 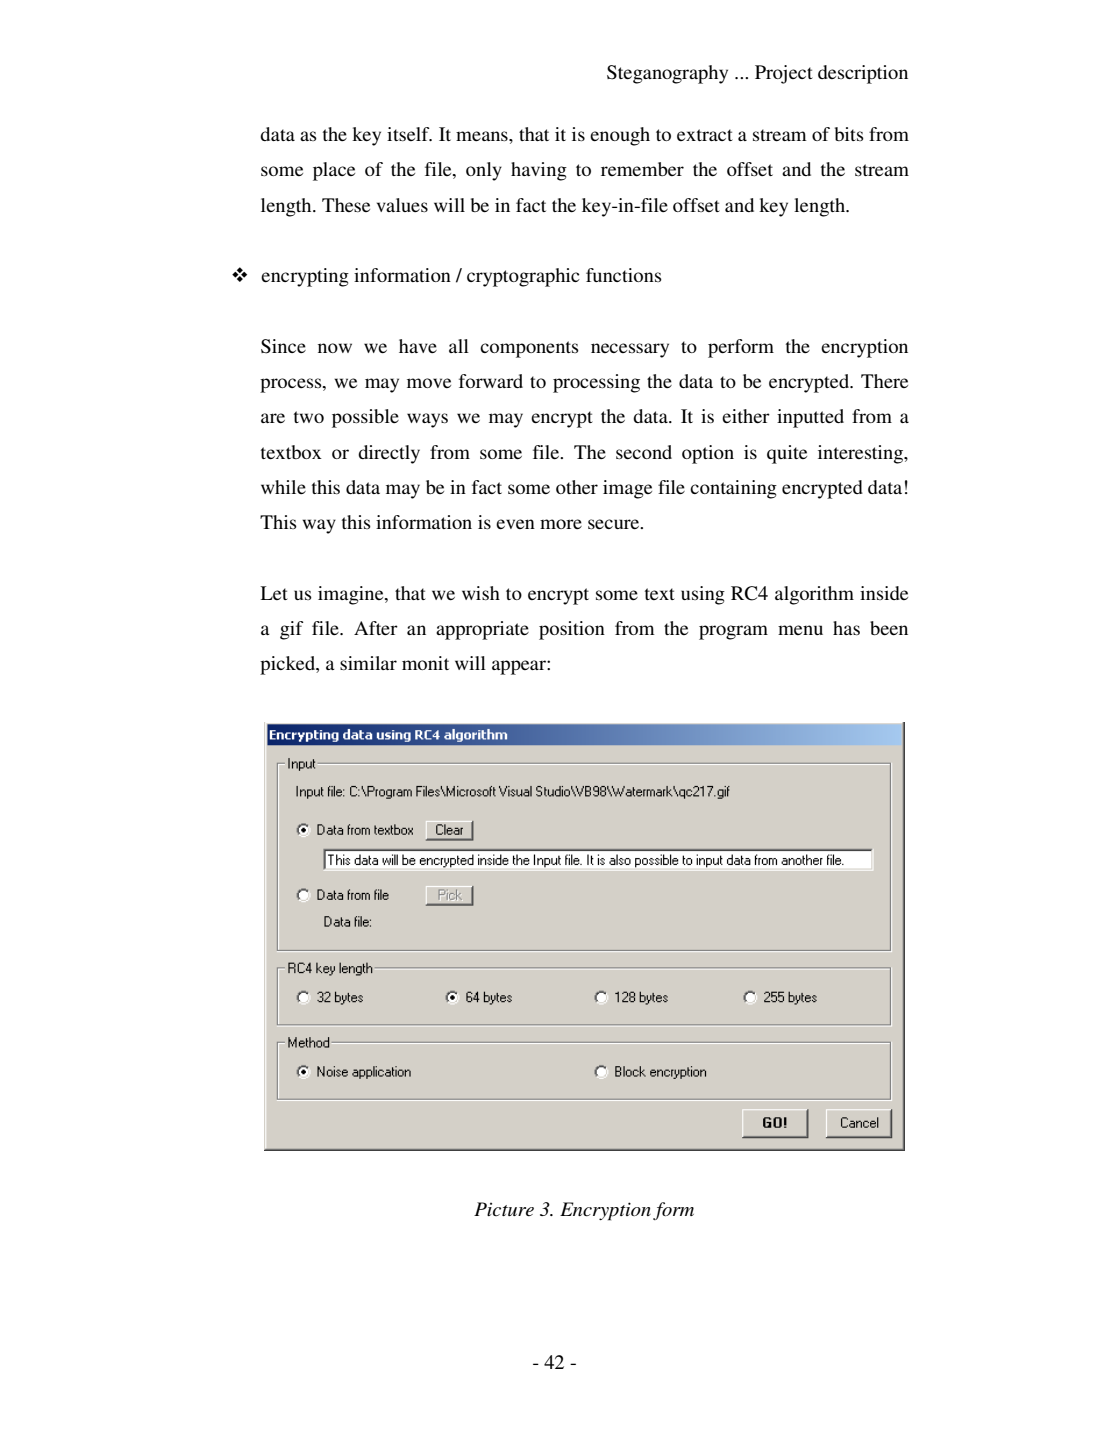 What do you see at coordinates (787, 454) in the screenshot?
I see `quite` at bounding box center [787, 454].
